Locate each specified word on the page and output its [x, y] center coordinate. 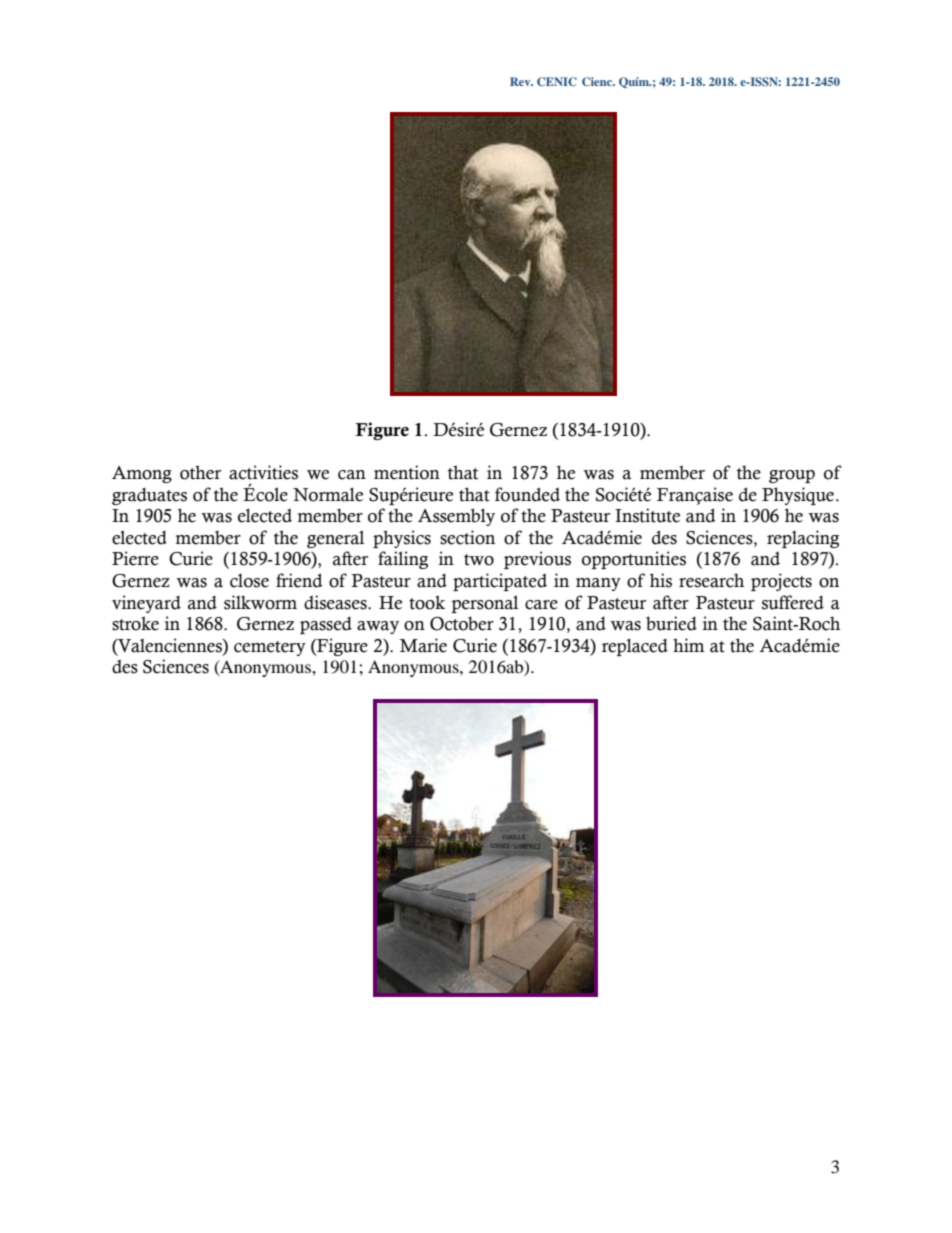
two [479, 560]
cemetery [270, 648]
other [200, 472]
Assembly [456, 517]
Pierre [135, 558]
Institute [647, 515]
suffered [793, 602]
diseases [336, 602]
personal [484, 604]
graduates [149, 496]
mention [407, 472]
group [792, 476]
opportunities [634, 560]
